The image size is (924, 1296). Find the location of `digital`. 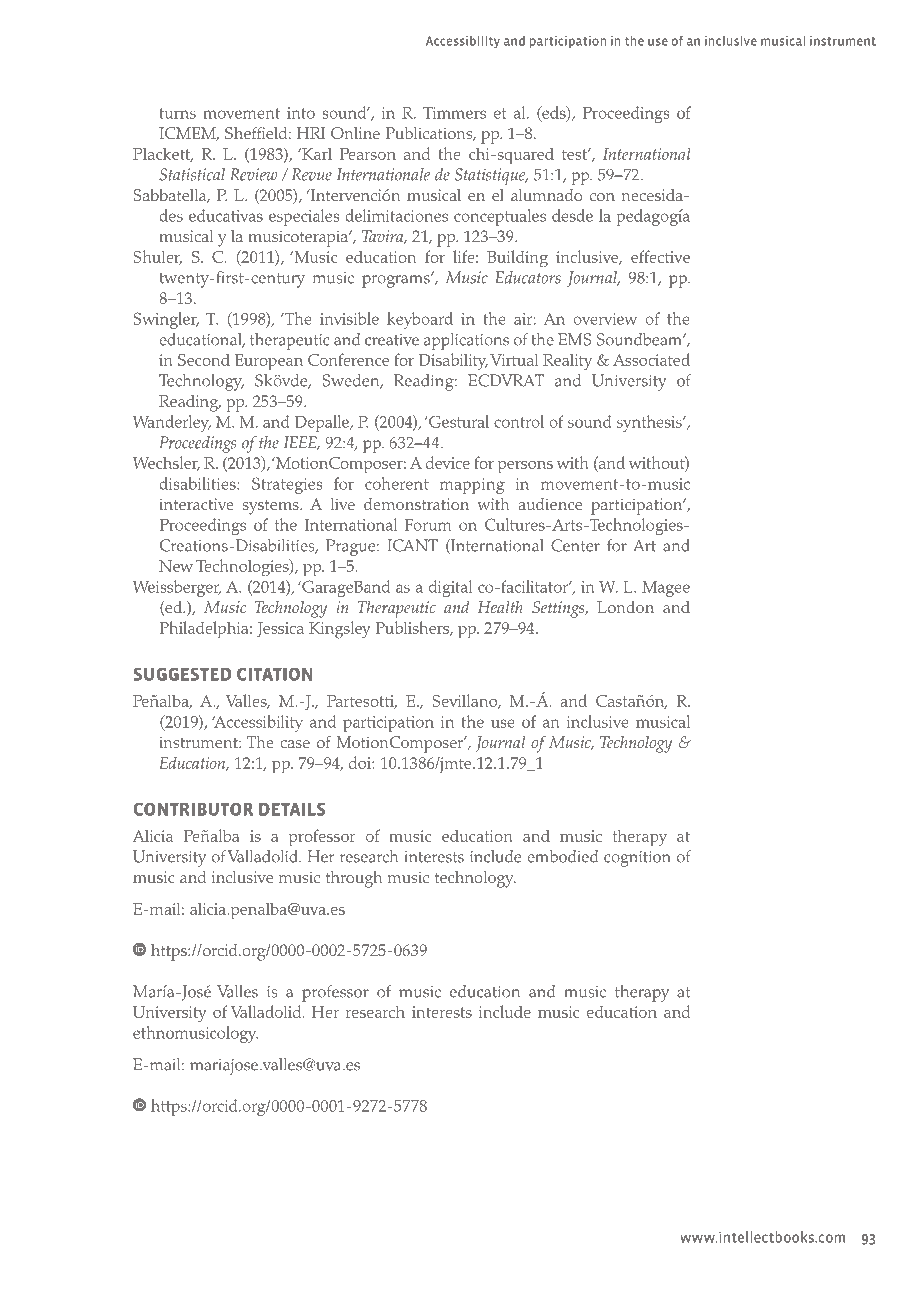

digital is located at coordinates (451, 588).
